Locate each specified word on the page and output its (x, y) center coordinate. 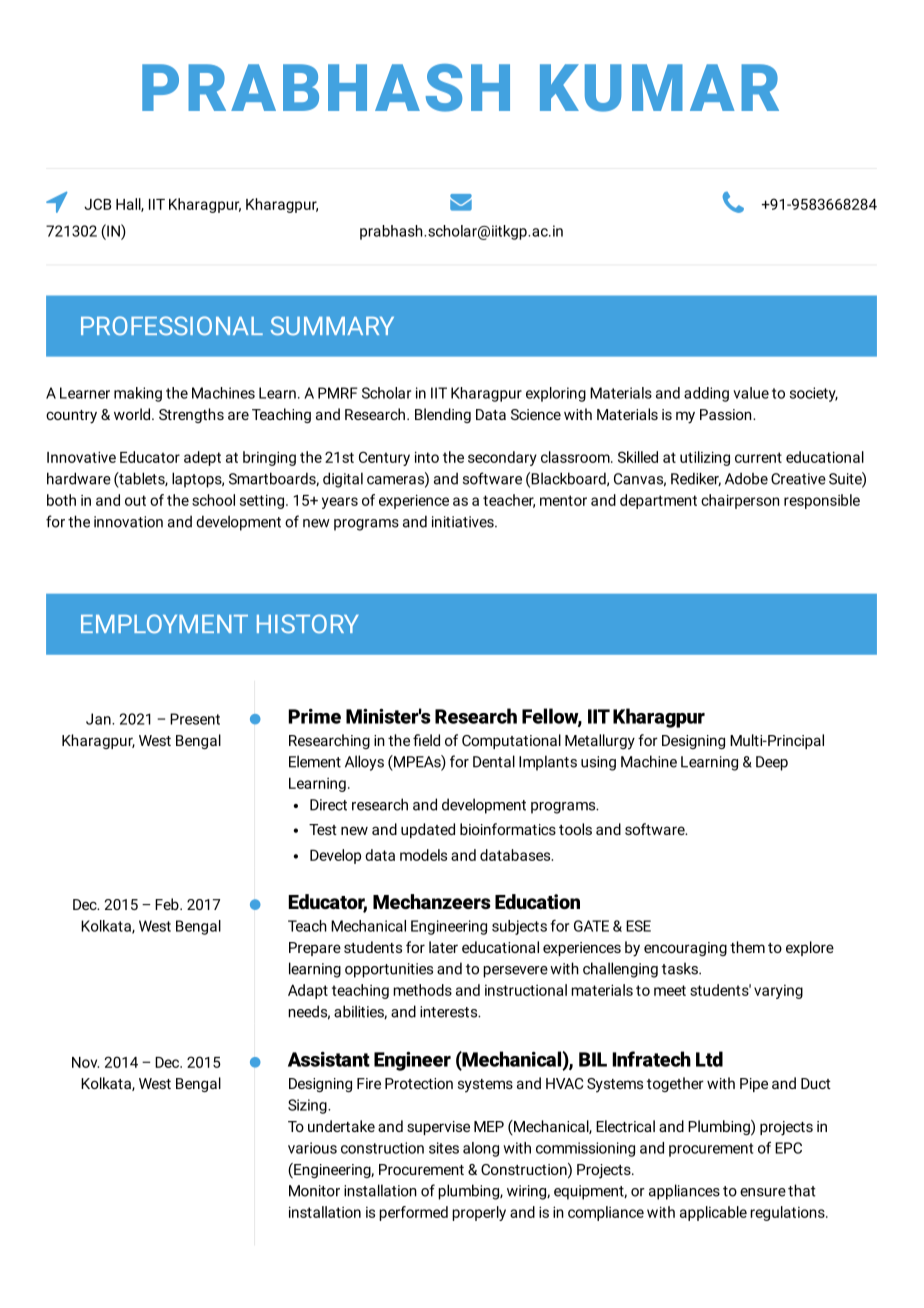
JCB (97, 204)
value (751, 393)
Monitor (314, 1191)
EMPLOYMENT (164, 624)
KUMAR (659, 88)
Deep (772, 763)
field (426, 740)
